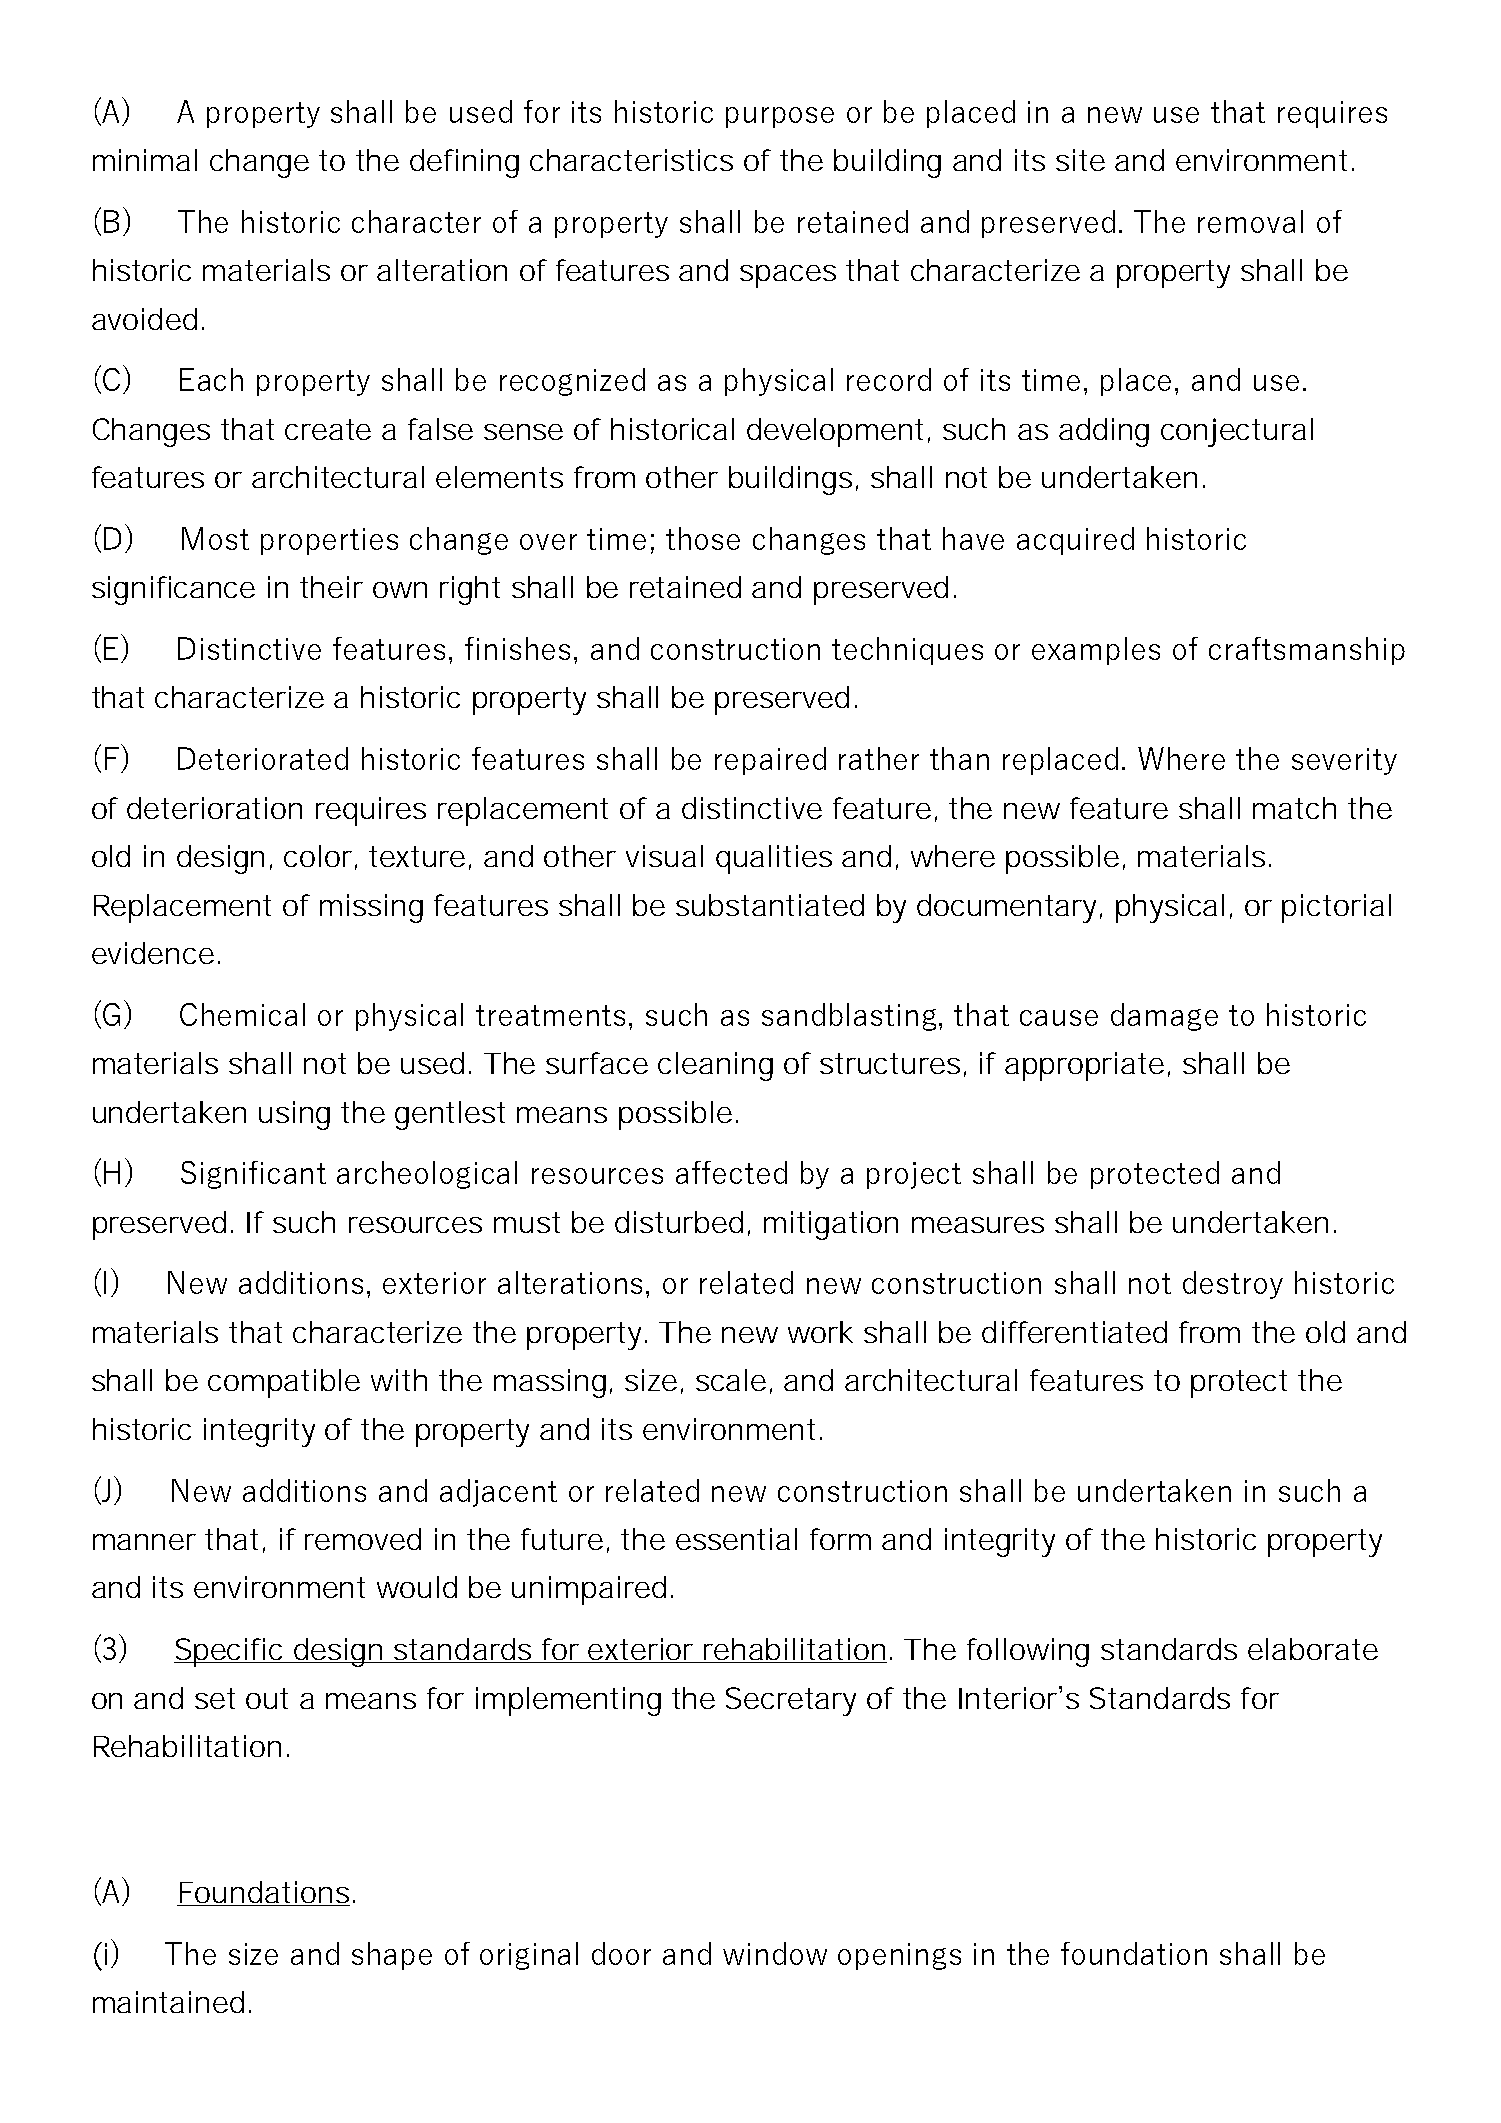  Describe the element at coordinates (703, 538) in the screenshot. I see `those` at that location.
